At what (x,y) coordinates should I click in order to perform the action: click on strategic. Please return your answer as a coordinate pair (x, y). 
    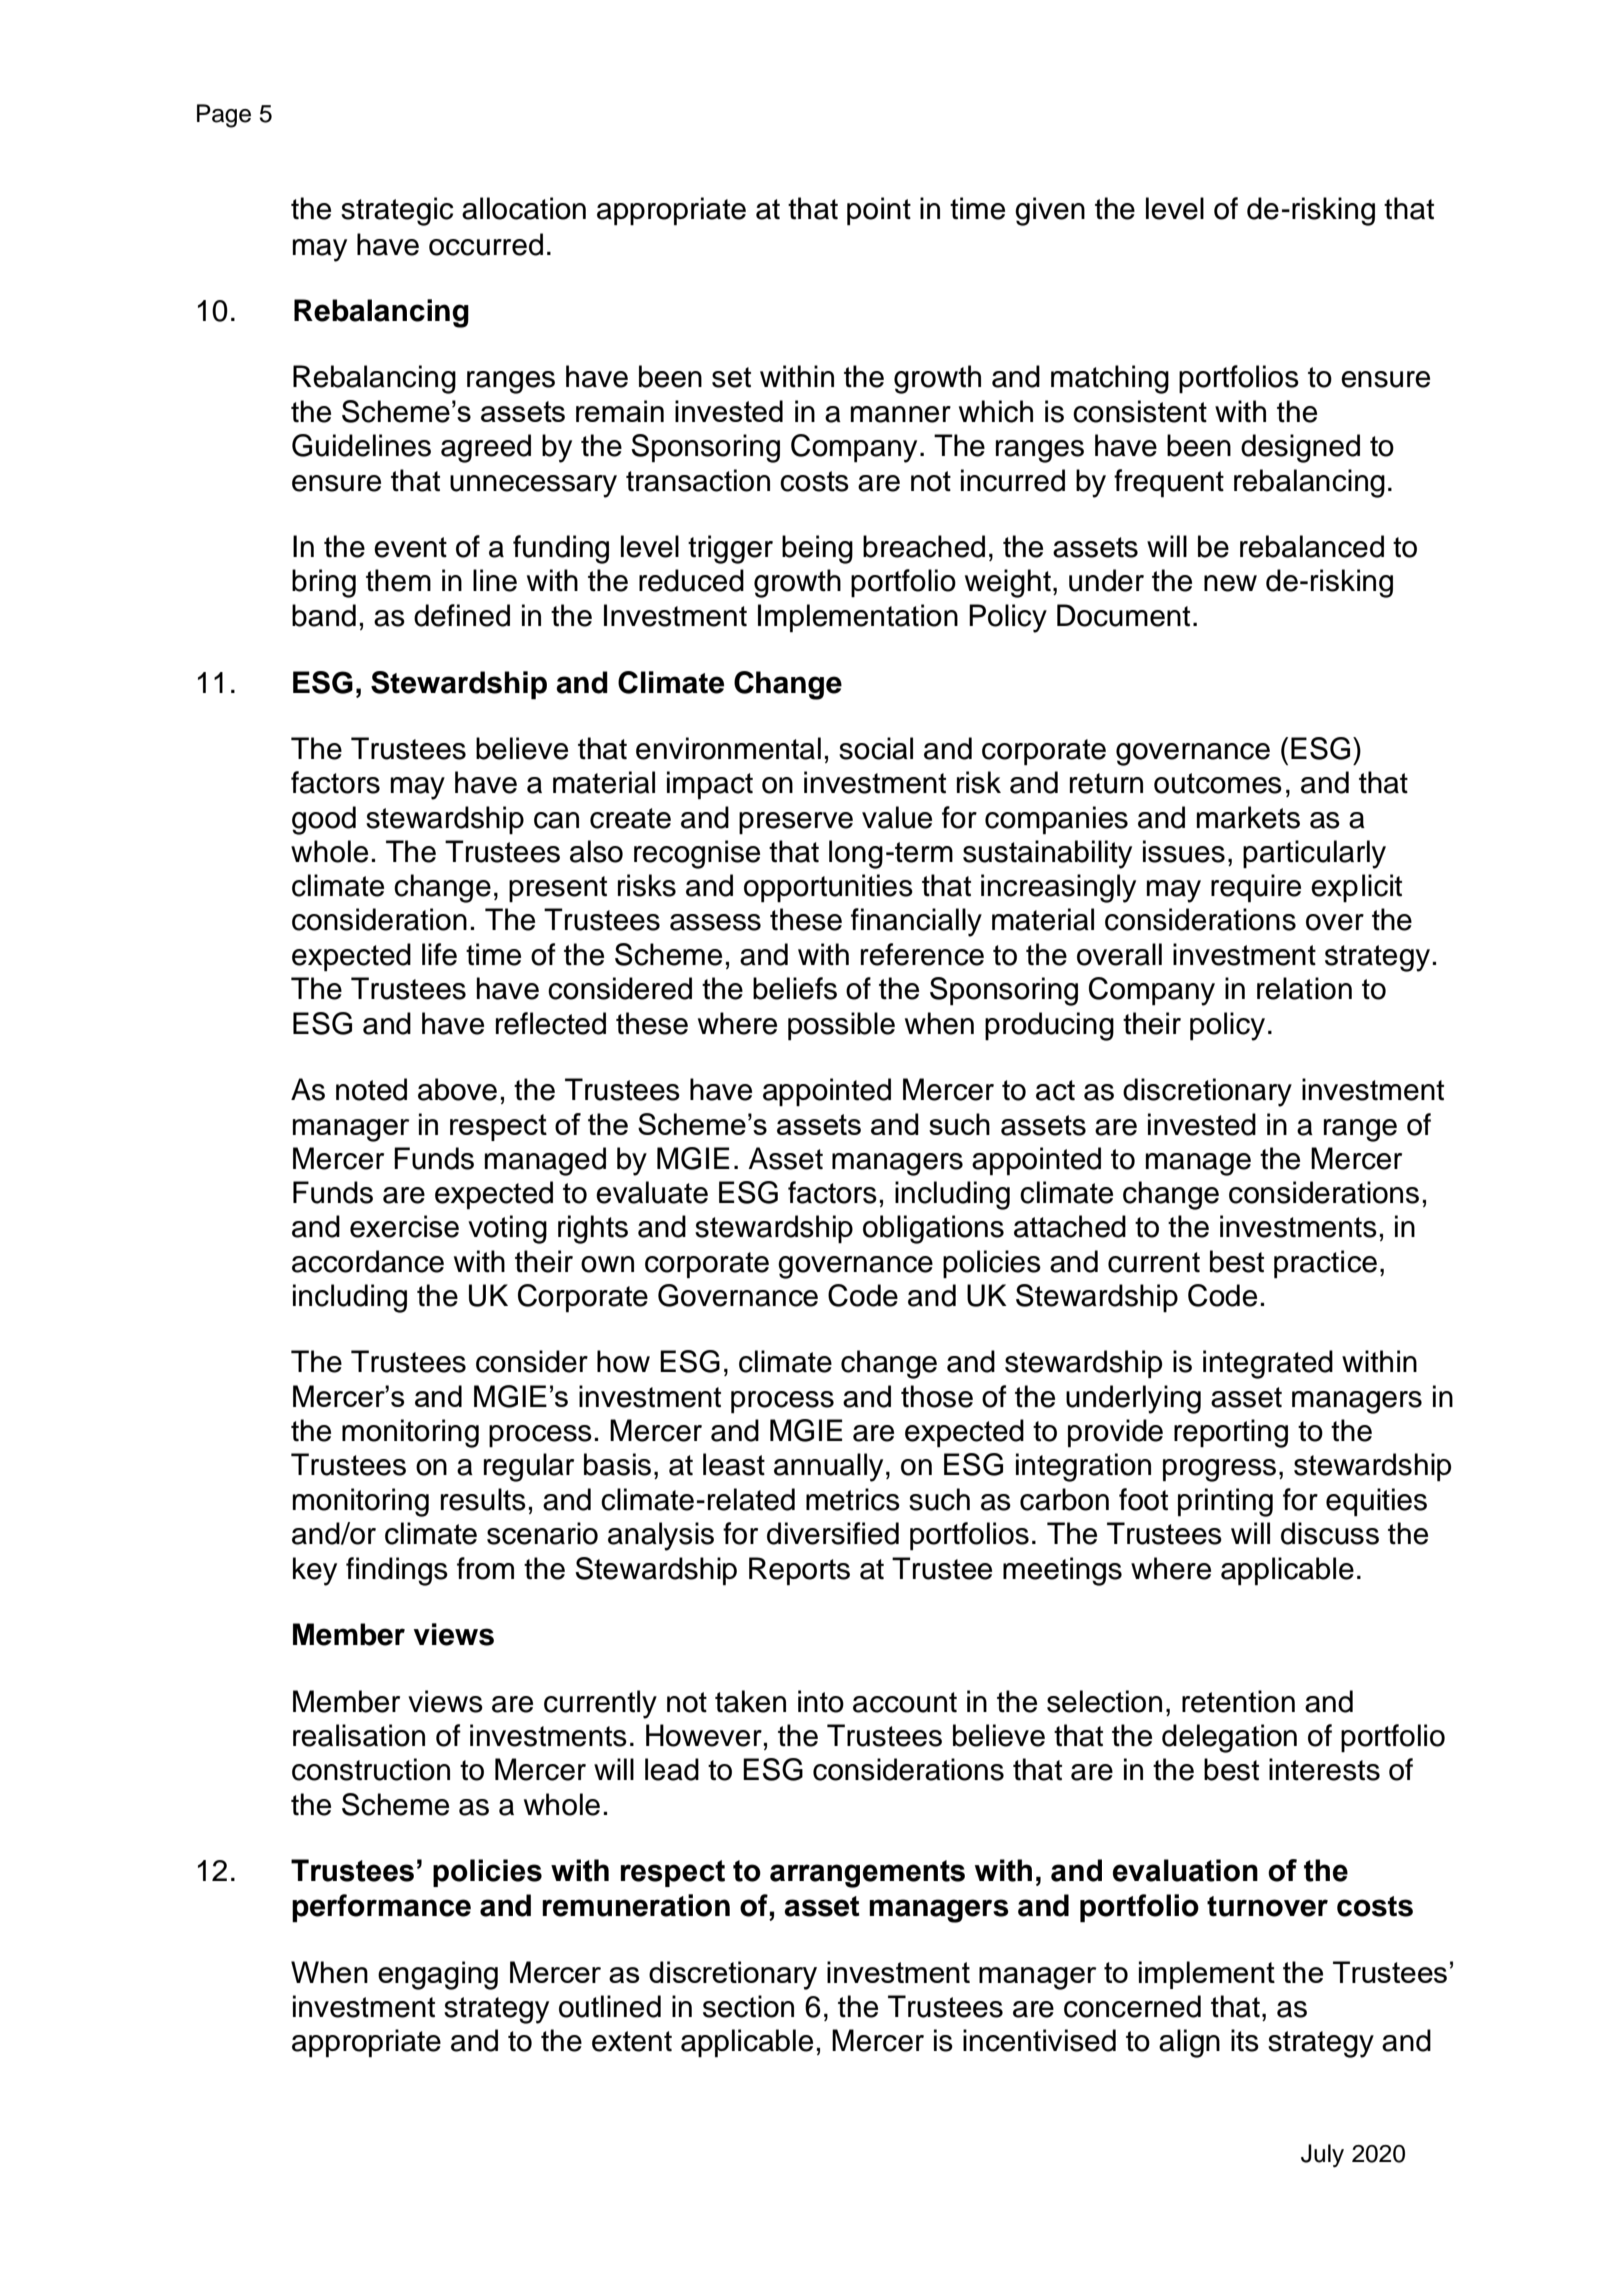
    Looking at the image, I should click on (397, 211).
